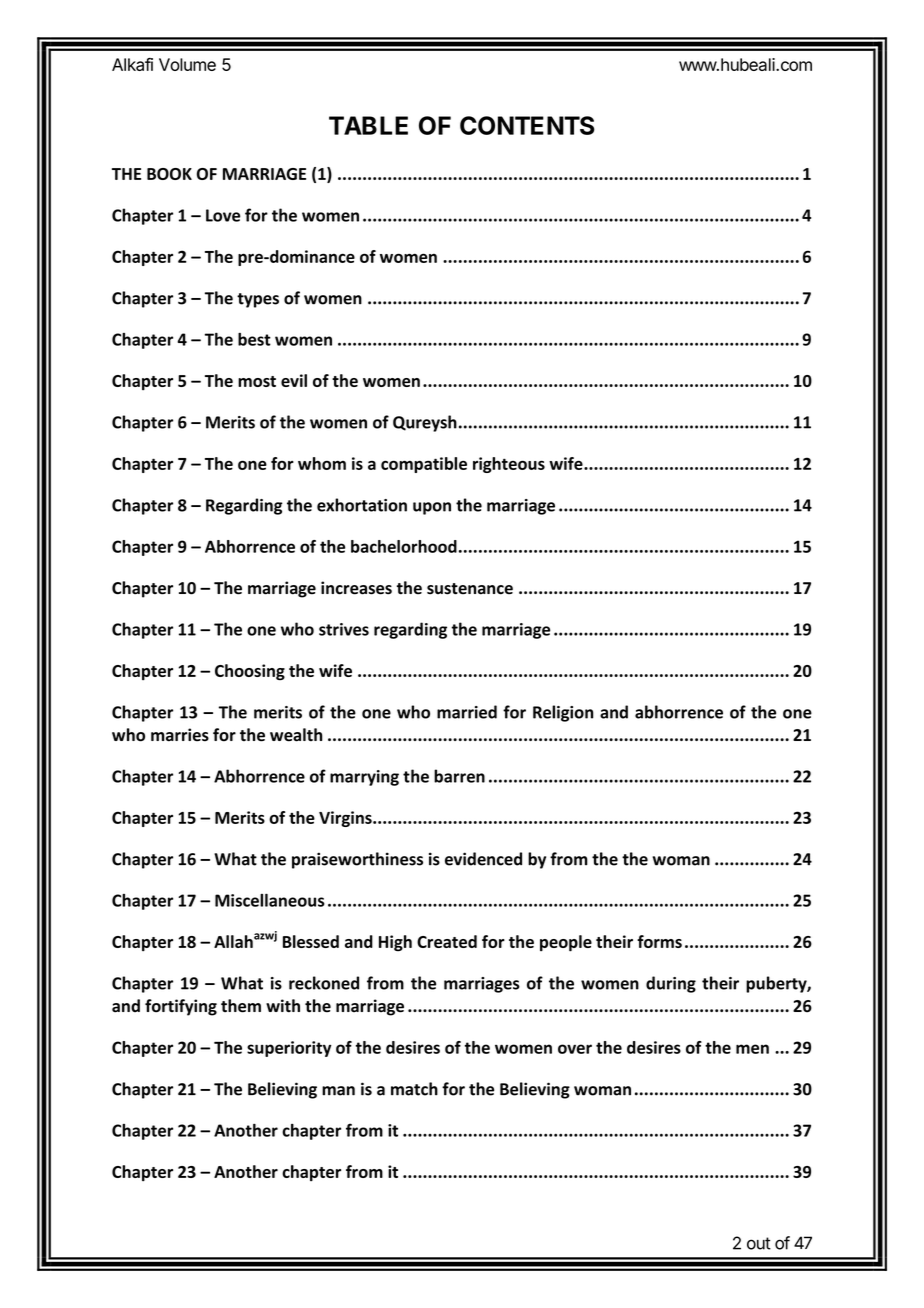 The height and width of the document is (1308, 924). I want to click on Virgins, so click(346, 819).
